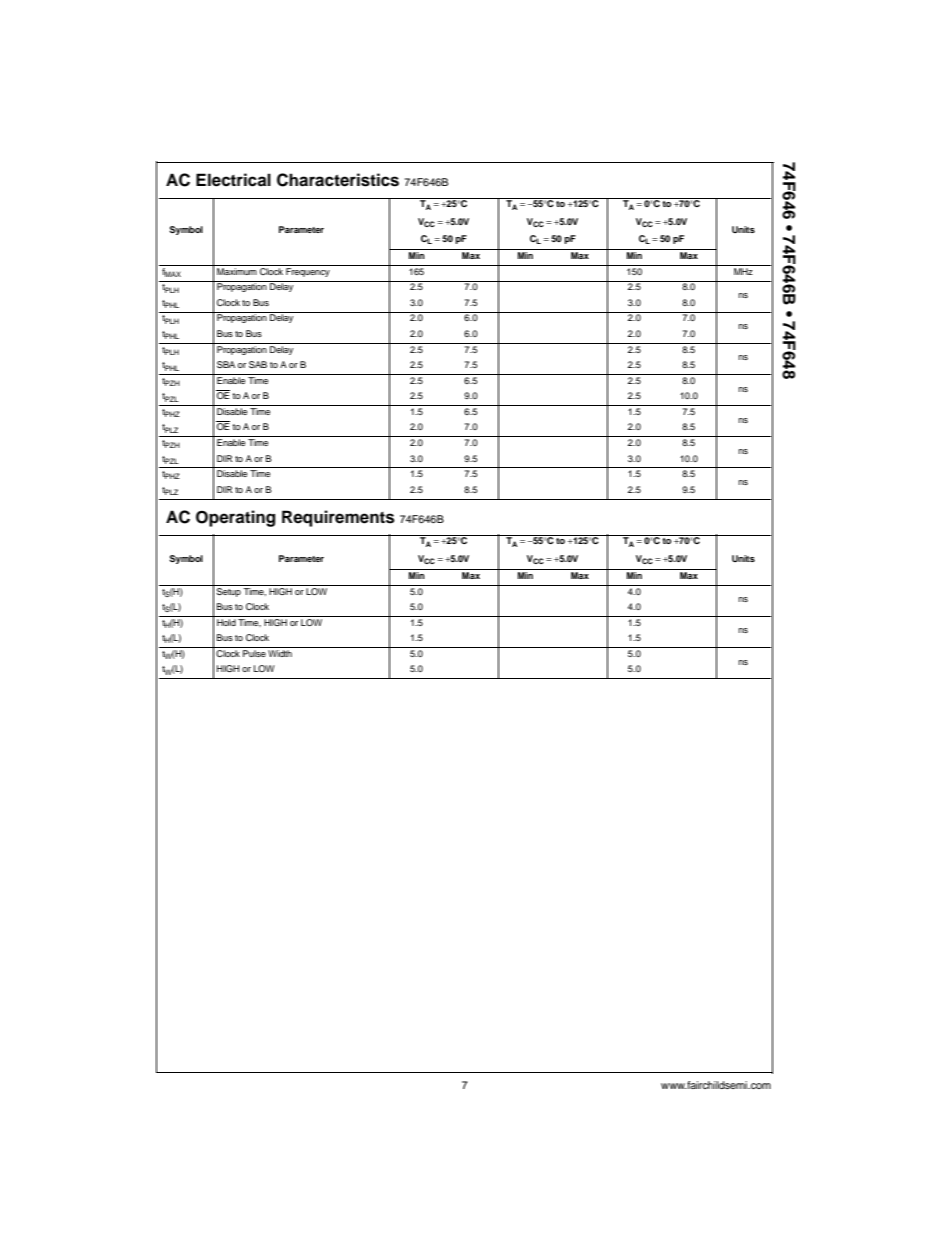  Describe the element at coordinates (233, 180) in the screenshot. I see `Electrical` at that location.
